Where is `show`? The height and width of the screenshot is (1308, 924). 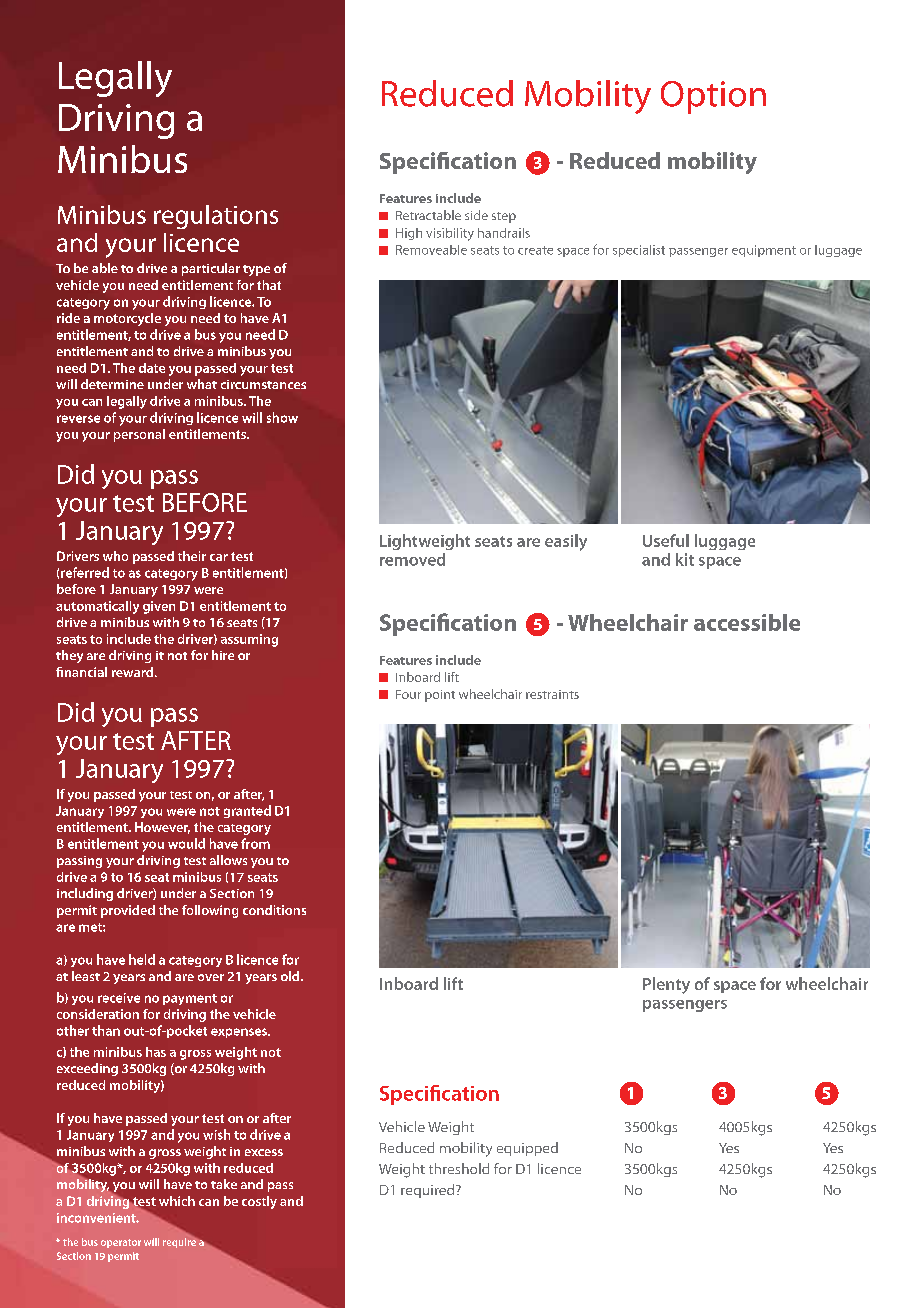 show is located at coordinates (282, 417).
